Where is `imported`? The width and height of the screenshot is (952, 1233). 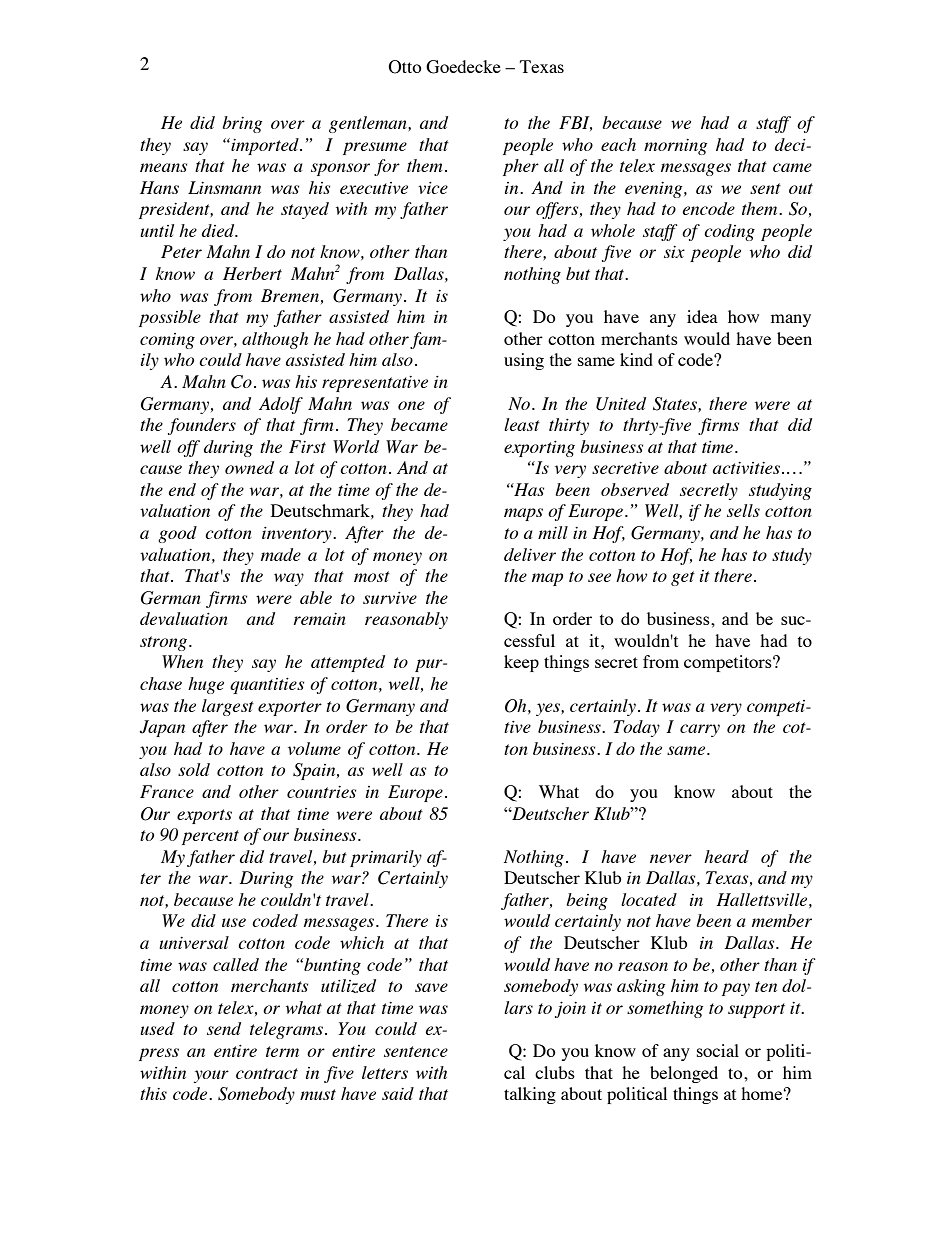
imported is located at coordinates (265, 146).
